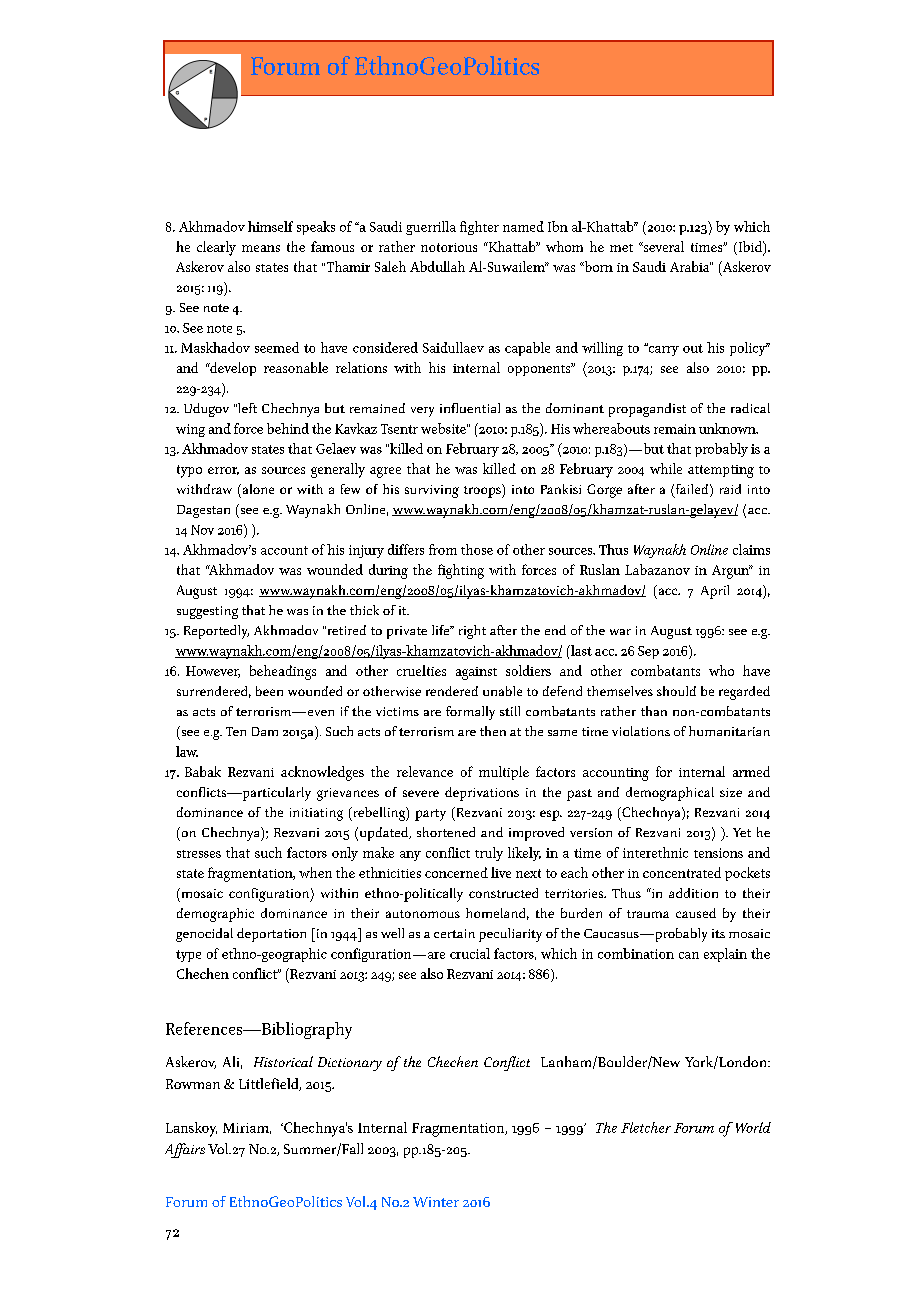  I want to click on Winter, so click(436, 1202).
